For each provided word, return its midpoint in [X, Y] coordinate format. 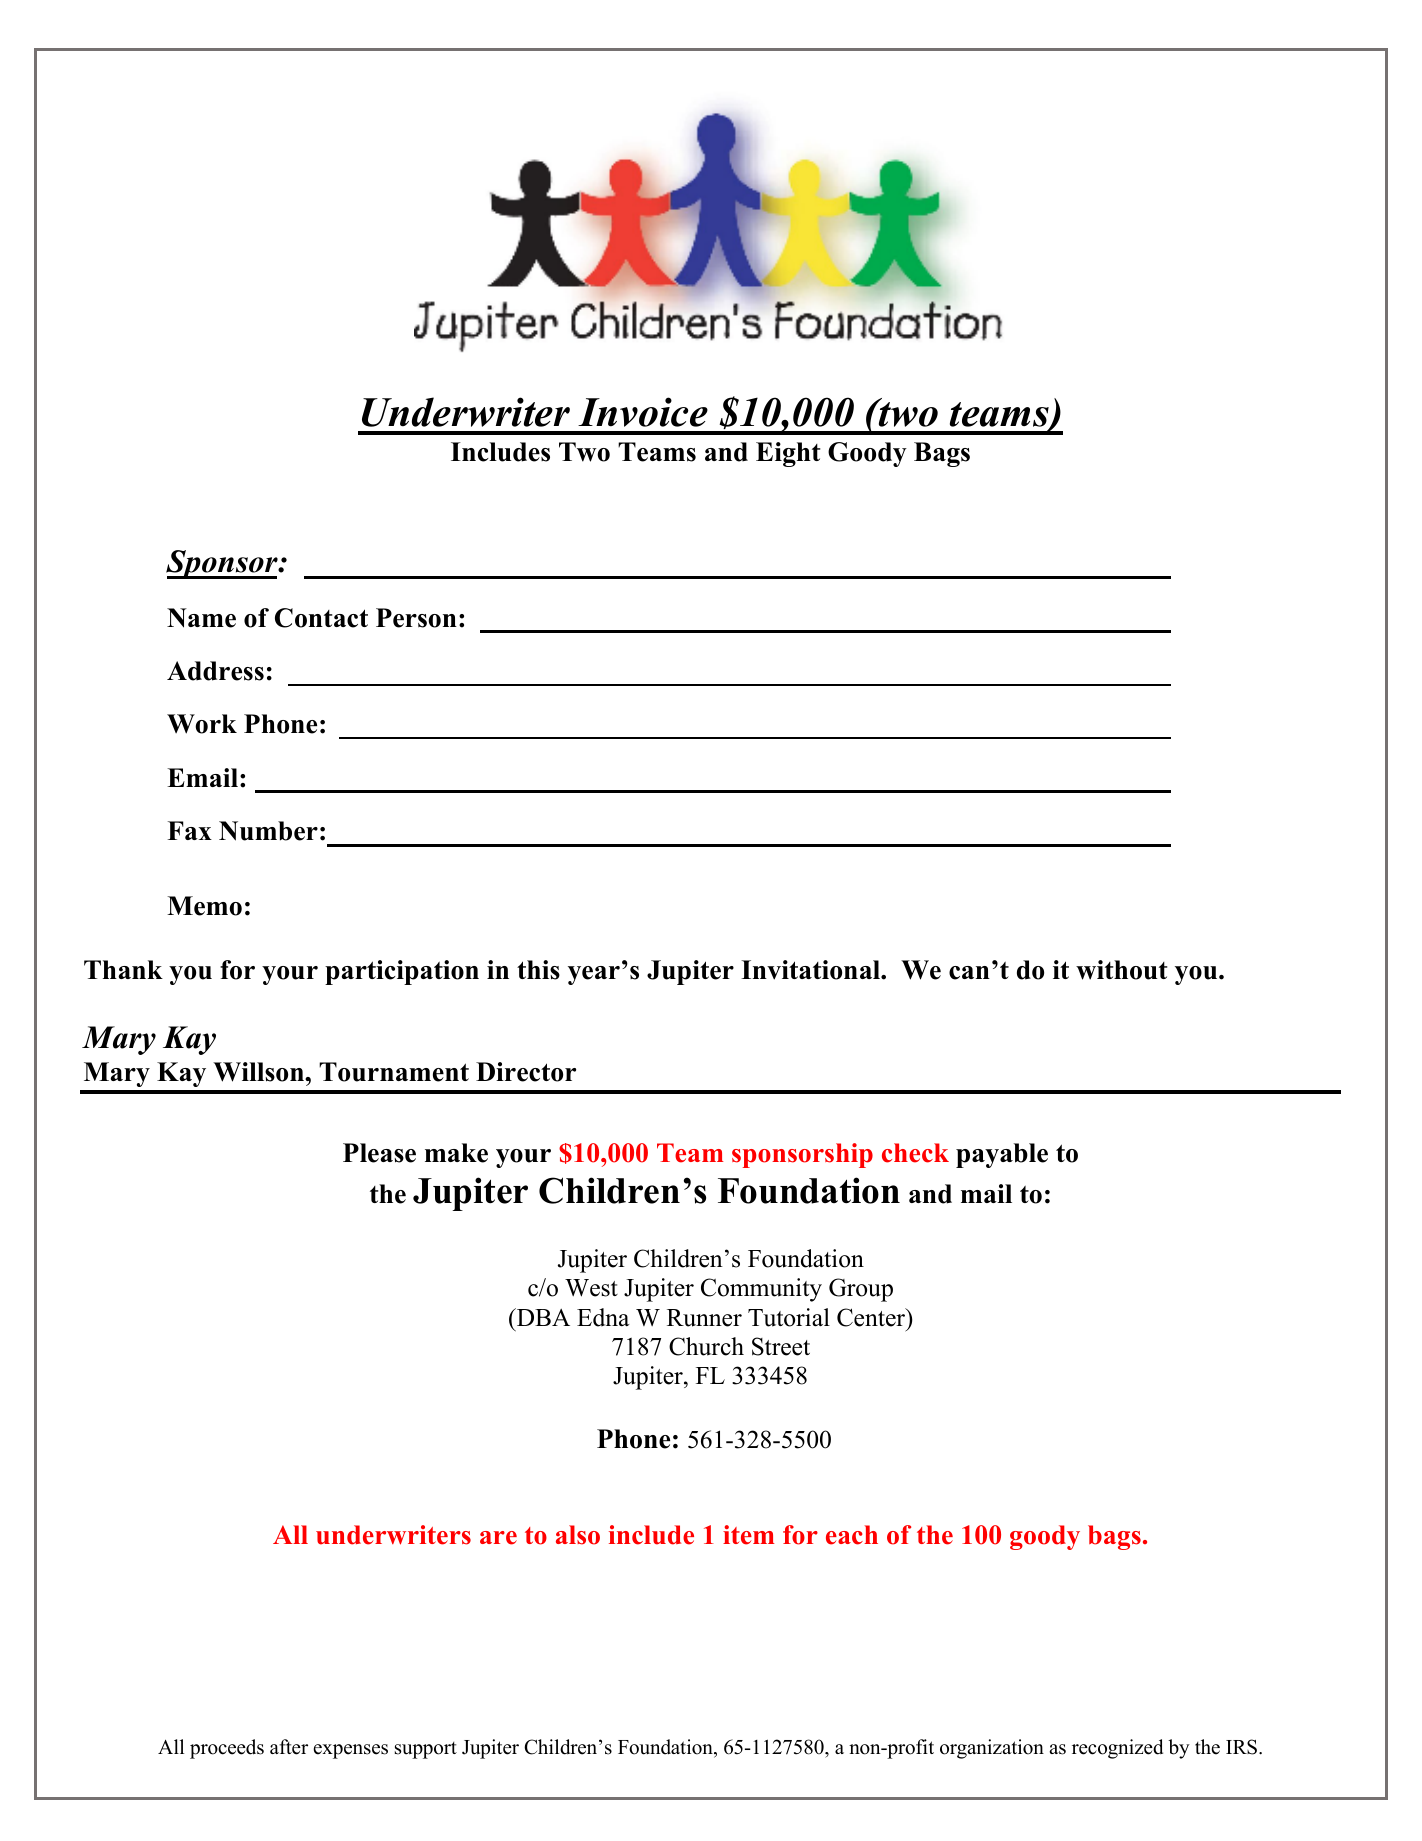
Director [526, 1072]
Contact [321, 618]
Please [379, 1153]
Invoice [643, 412]
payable [1002, 1155]
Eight [788, 454]
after [289, 1747]
